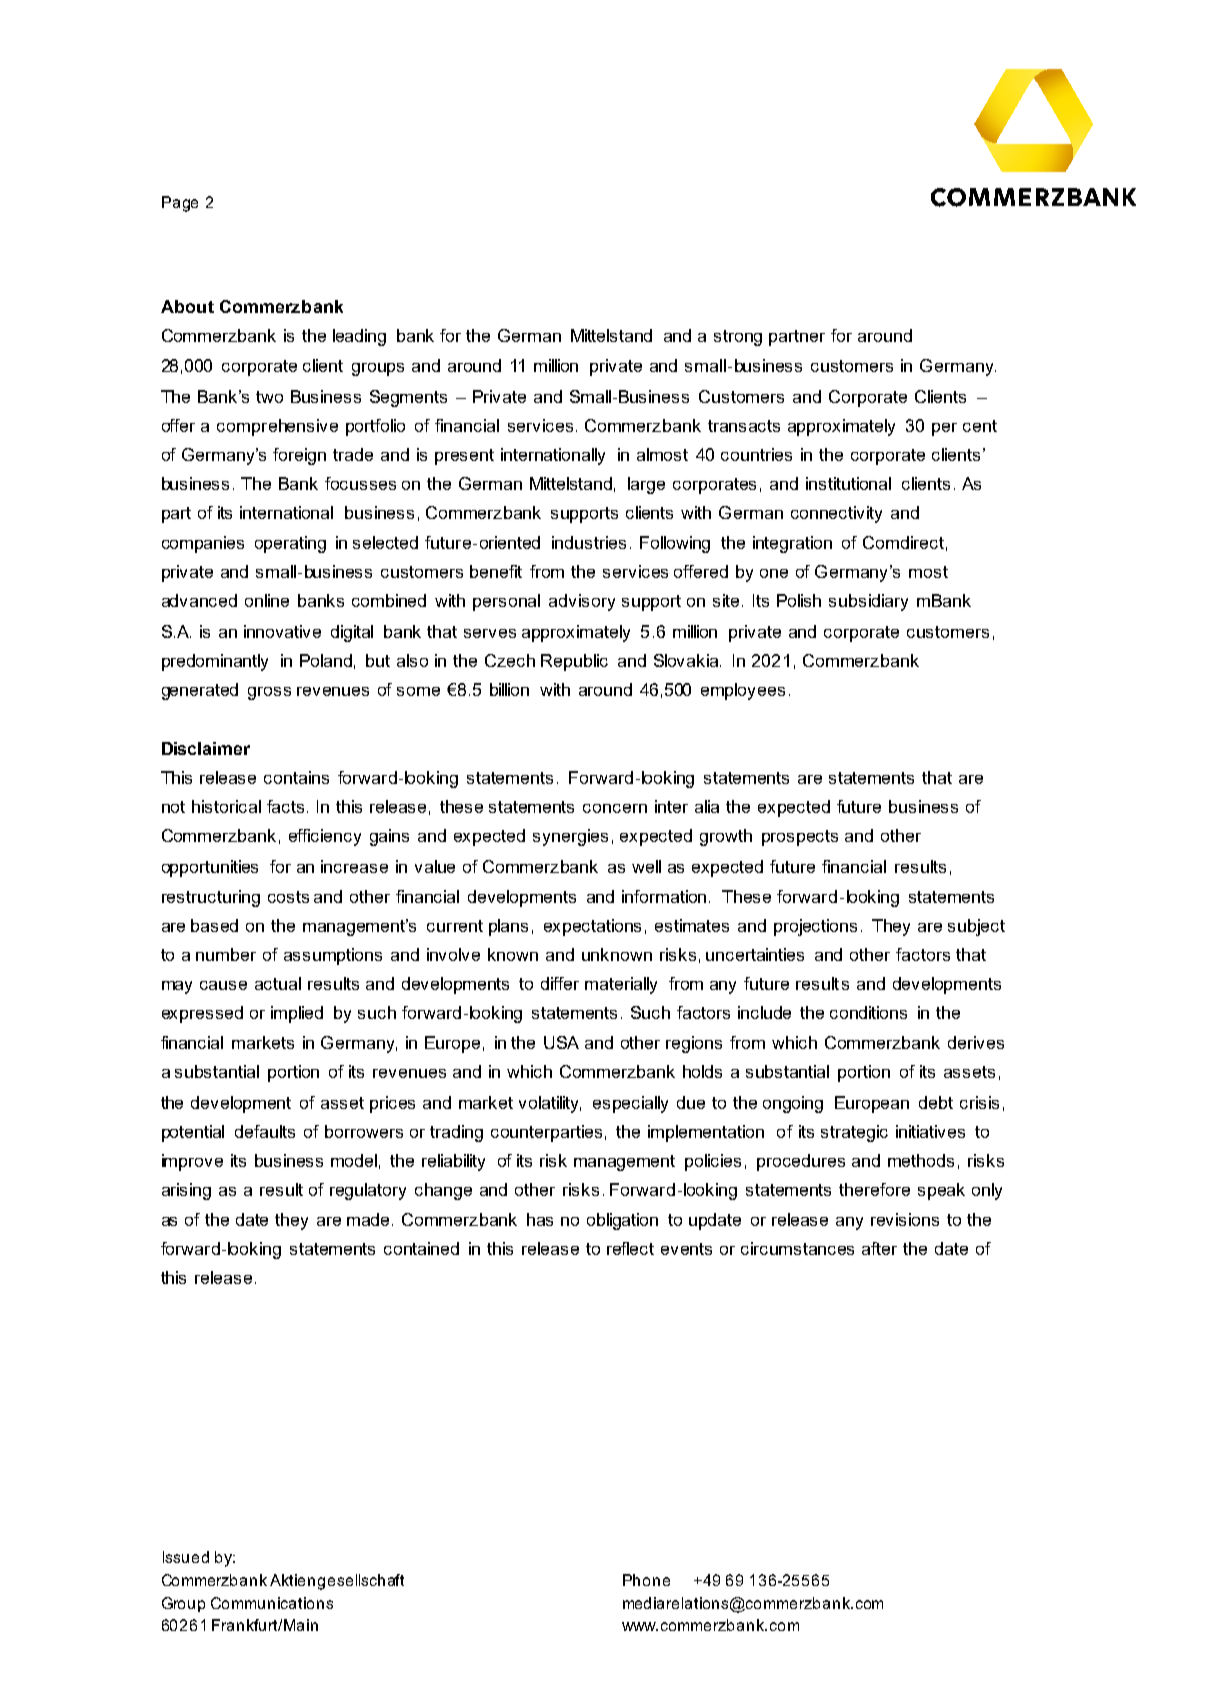 The height and width of the page is (1706, 1206). Describe the element at coordinates (980, 426) in the page. I see `cent` at that location.
